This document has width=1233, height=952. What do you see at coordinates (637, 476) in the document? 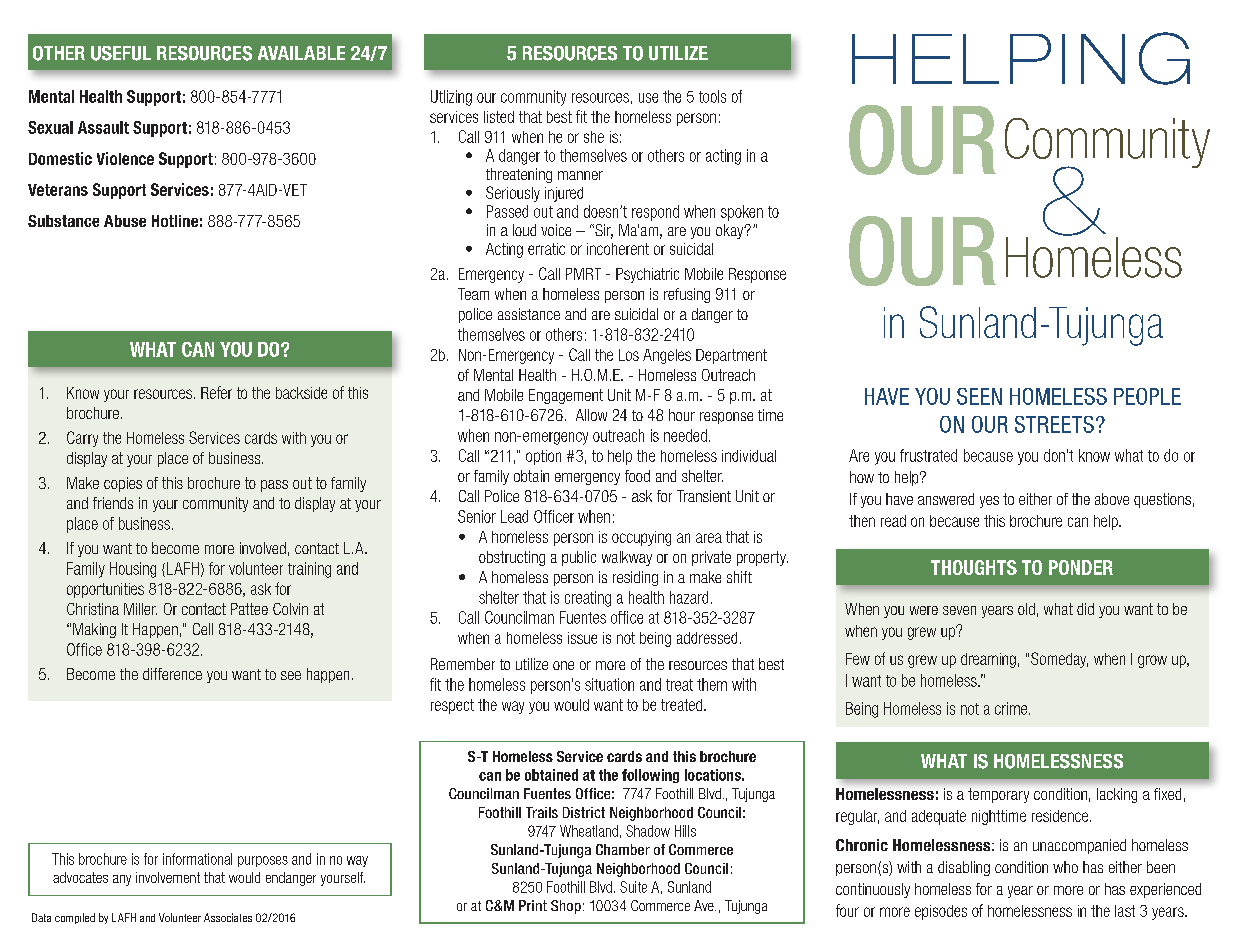
I see `food` at bounding box center [637, 476].
